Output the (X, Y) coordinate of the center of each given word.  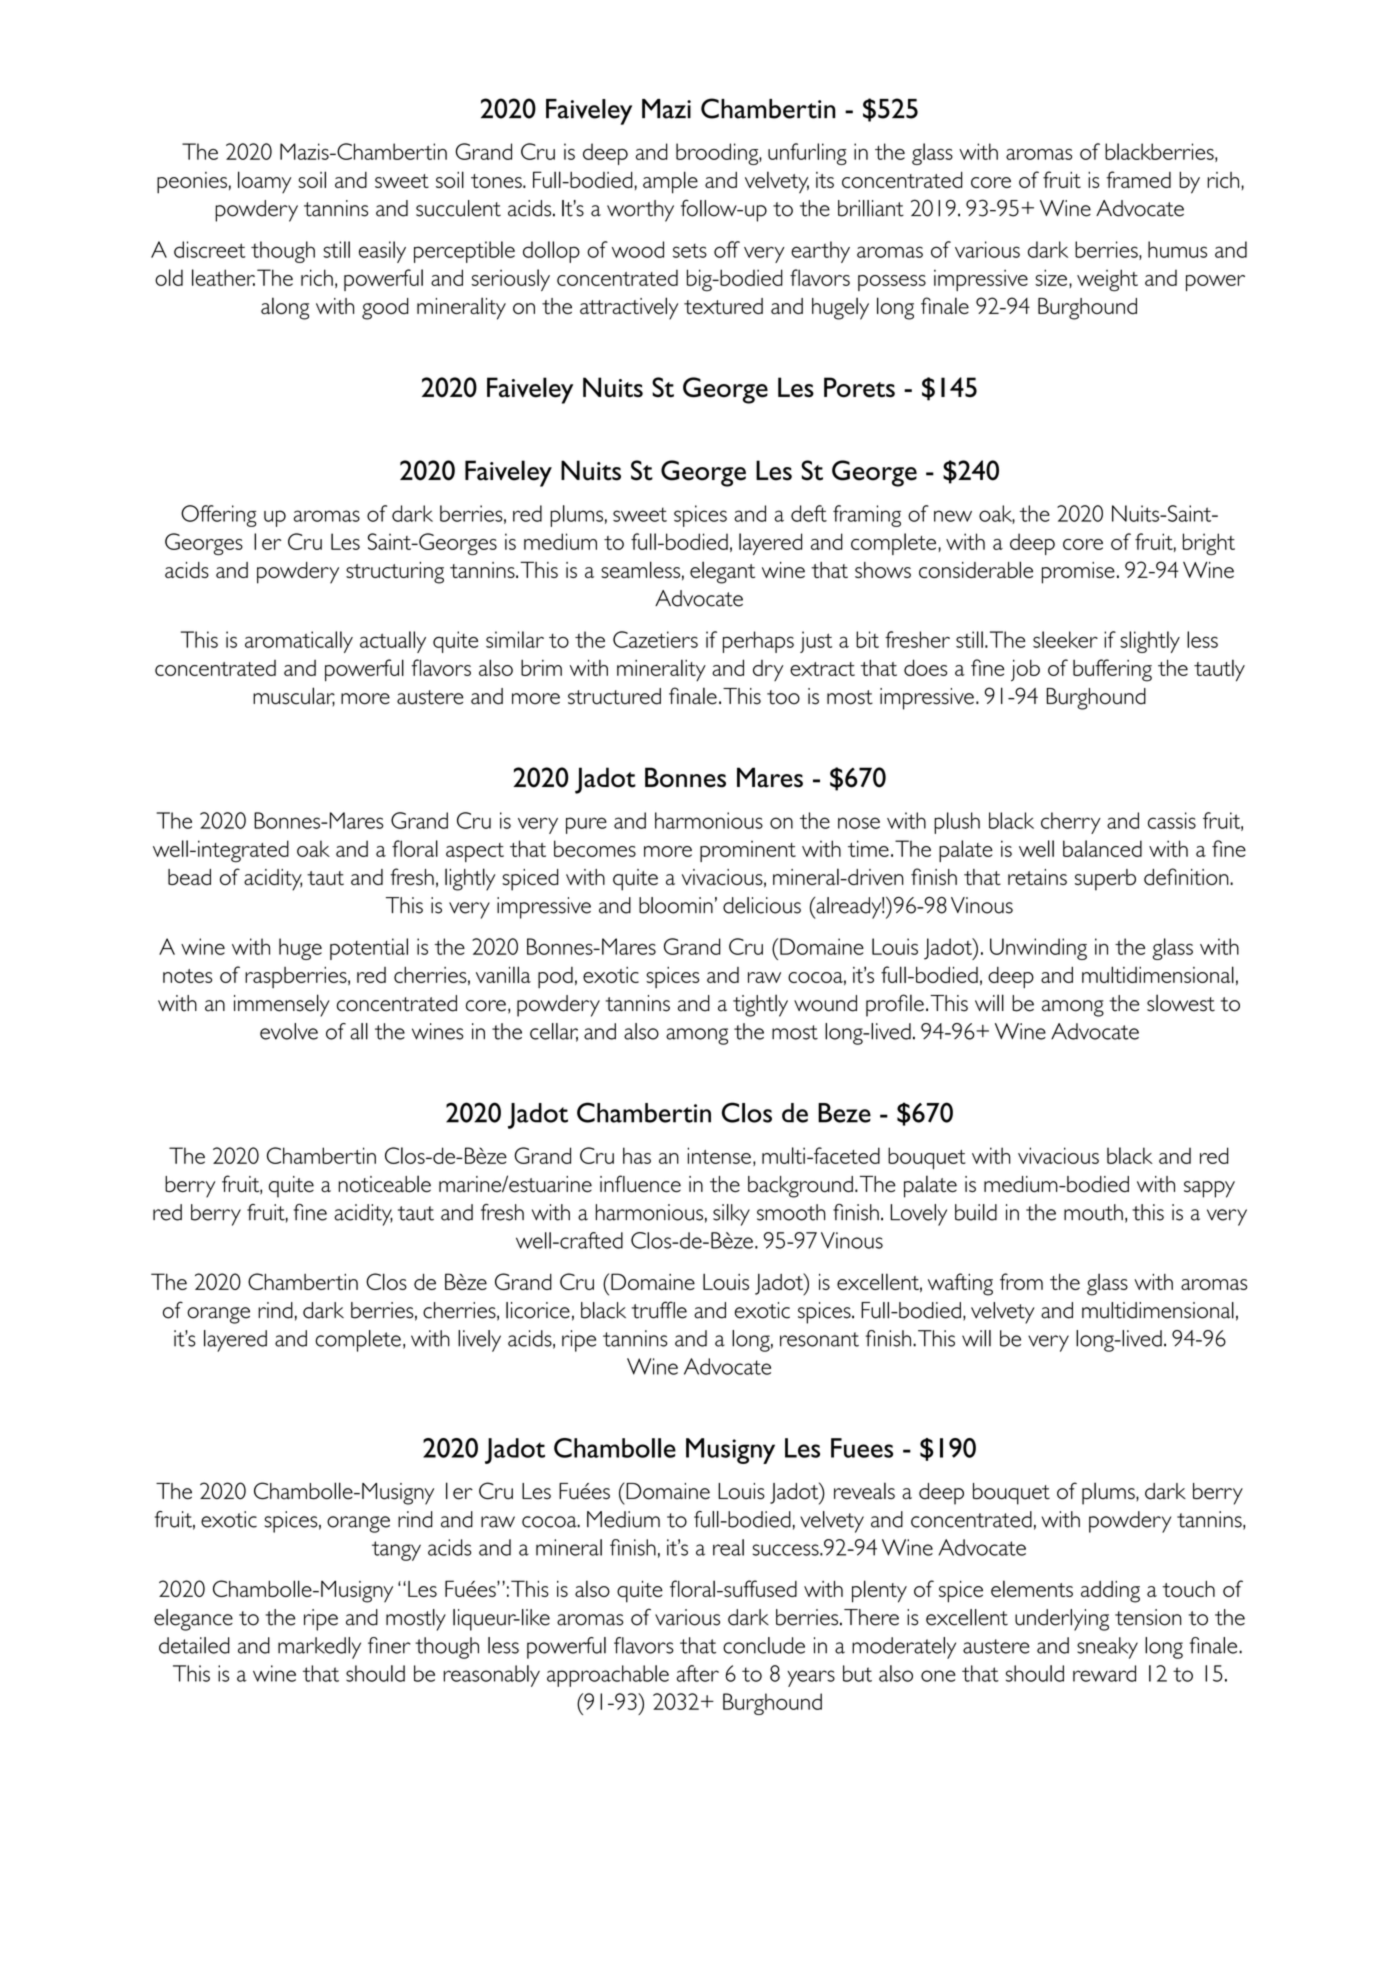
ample (670, 182)
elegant (722, 572)
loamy (264, 182)
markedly (319, 1648)
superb (1105, 880)
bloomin (676, 905)
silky (731, 1215)
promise (1078, 573)
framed (1138, 179)
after (698, 1673)
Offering (219, 516)
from (1021, 1281)
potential (369, 949)
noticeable (384, 1184)
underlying (1062, 1620)
